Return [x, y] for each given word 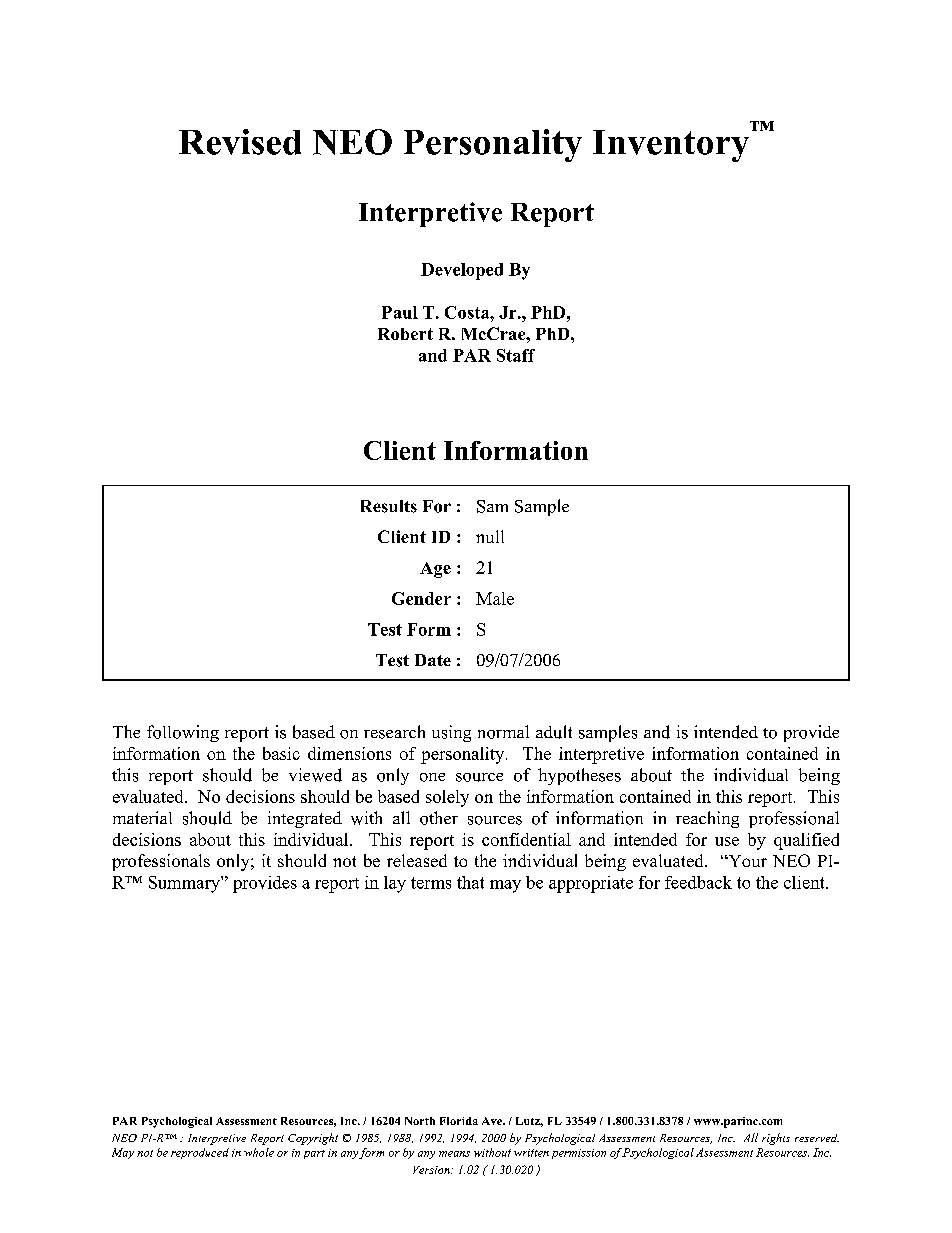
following [183, 733]
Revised [240, 142]
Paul [400, 312]
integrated [305, 819]
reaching [707, 819]
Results [389, 506]
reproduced [200, 1153]
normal [503, 732]
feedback [698, 882]
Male [495, 598]
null [490, 536]
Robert [405, 334]
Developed [462, 271]
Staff [516, 355]
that [470, 882]
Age [435, 570]
